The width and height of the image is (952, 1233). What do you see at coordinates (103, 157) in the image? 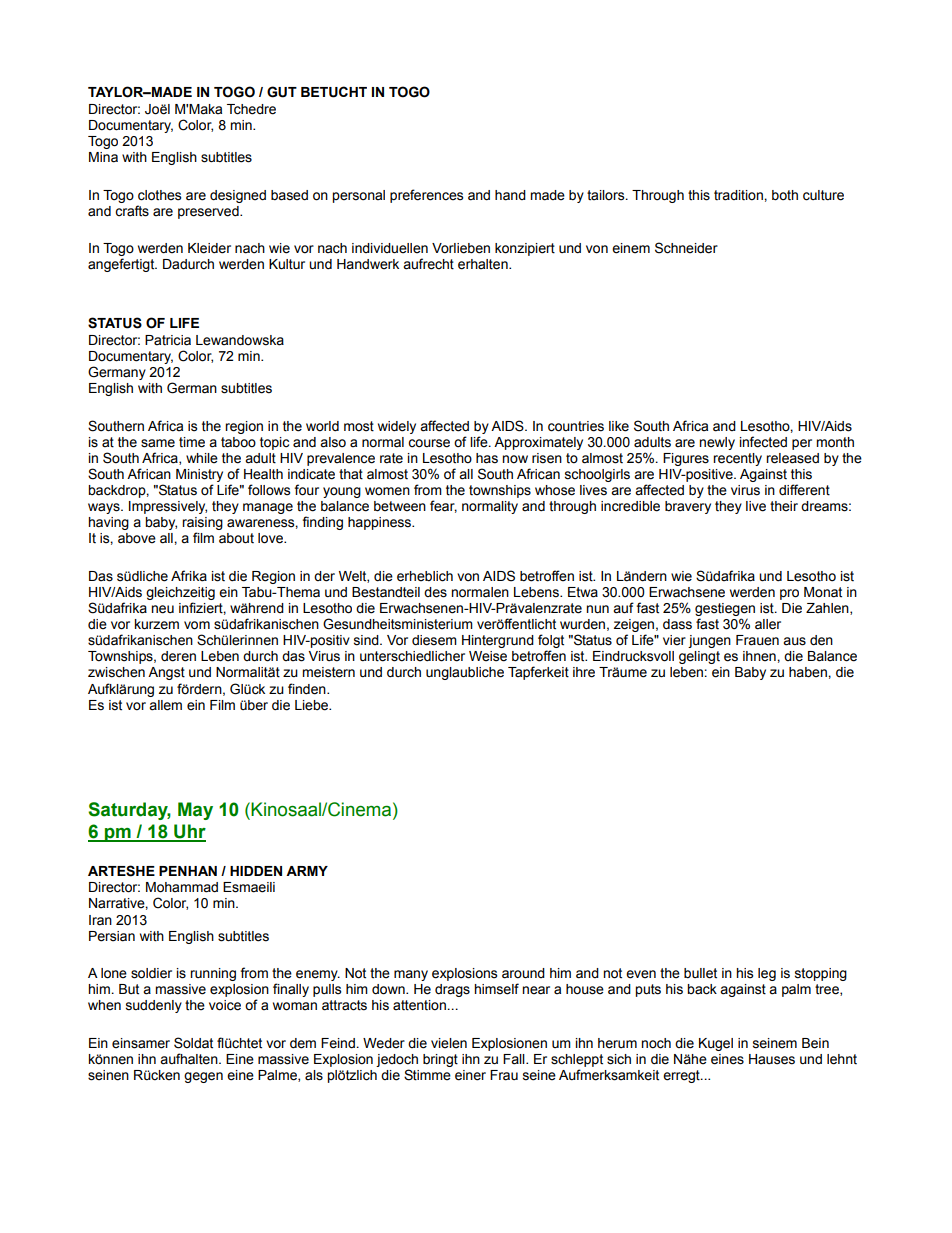
I see `Mina` at bounding box center [103, 157].
